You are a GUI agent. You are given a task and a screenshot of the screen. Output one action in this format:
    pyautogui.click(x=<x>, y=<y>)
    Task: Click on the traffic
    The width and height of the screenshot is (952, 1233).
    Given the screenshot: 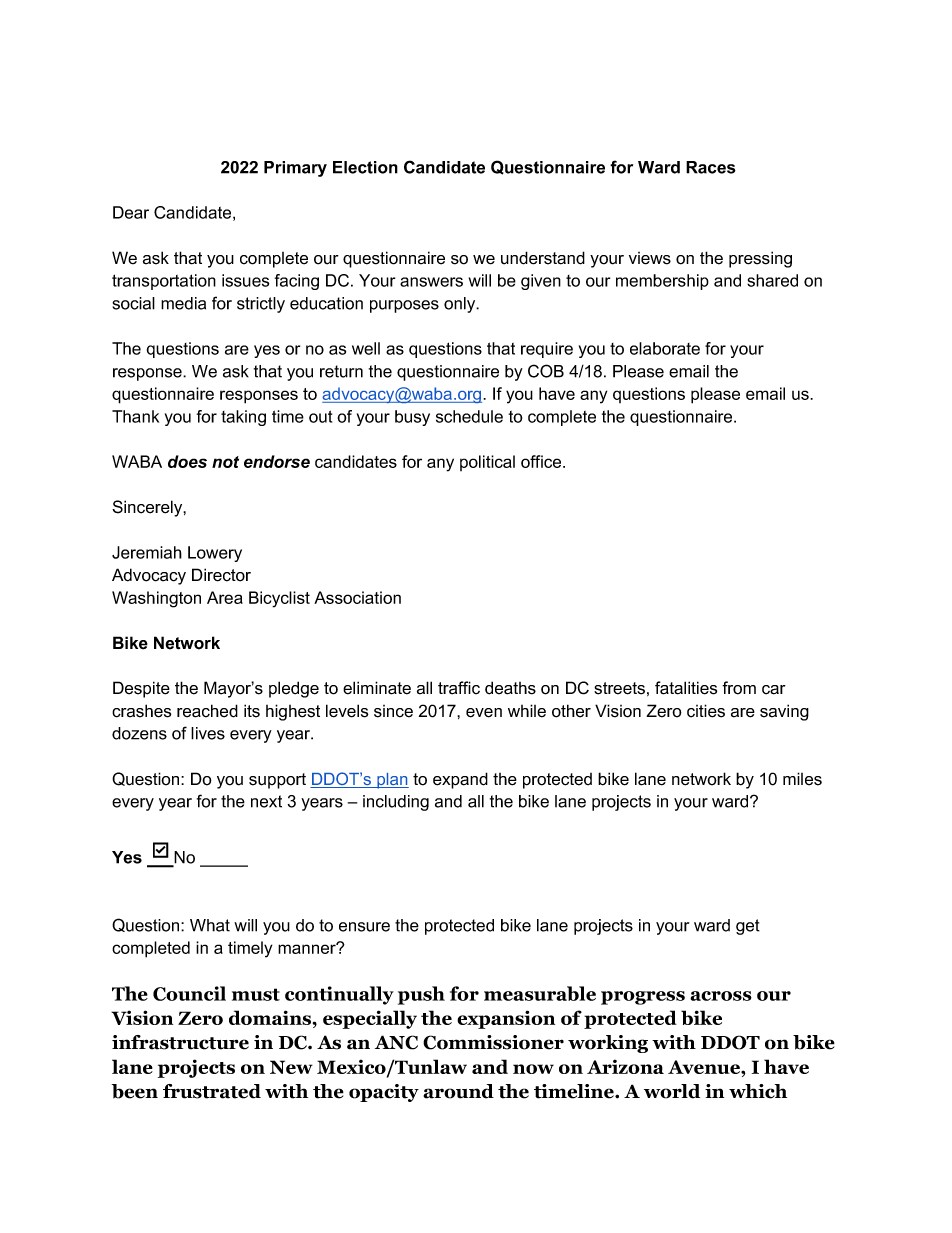 What is the action you would take?
    pyautogui.click(x=459, y=688)
